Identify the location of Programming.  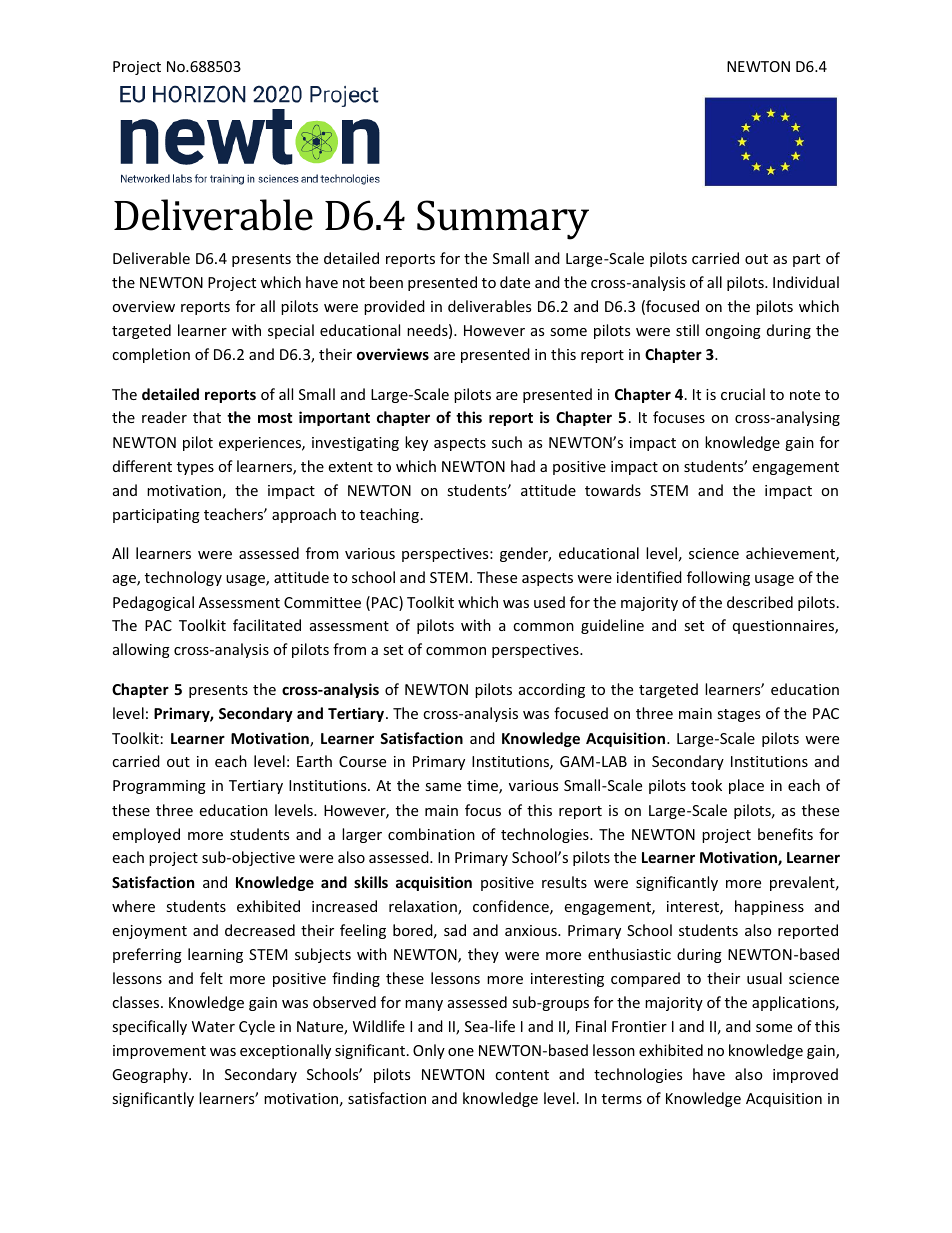
(159, 787).
